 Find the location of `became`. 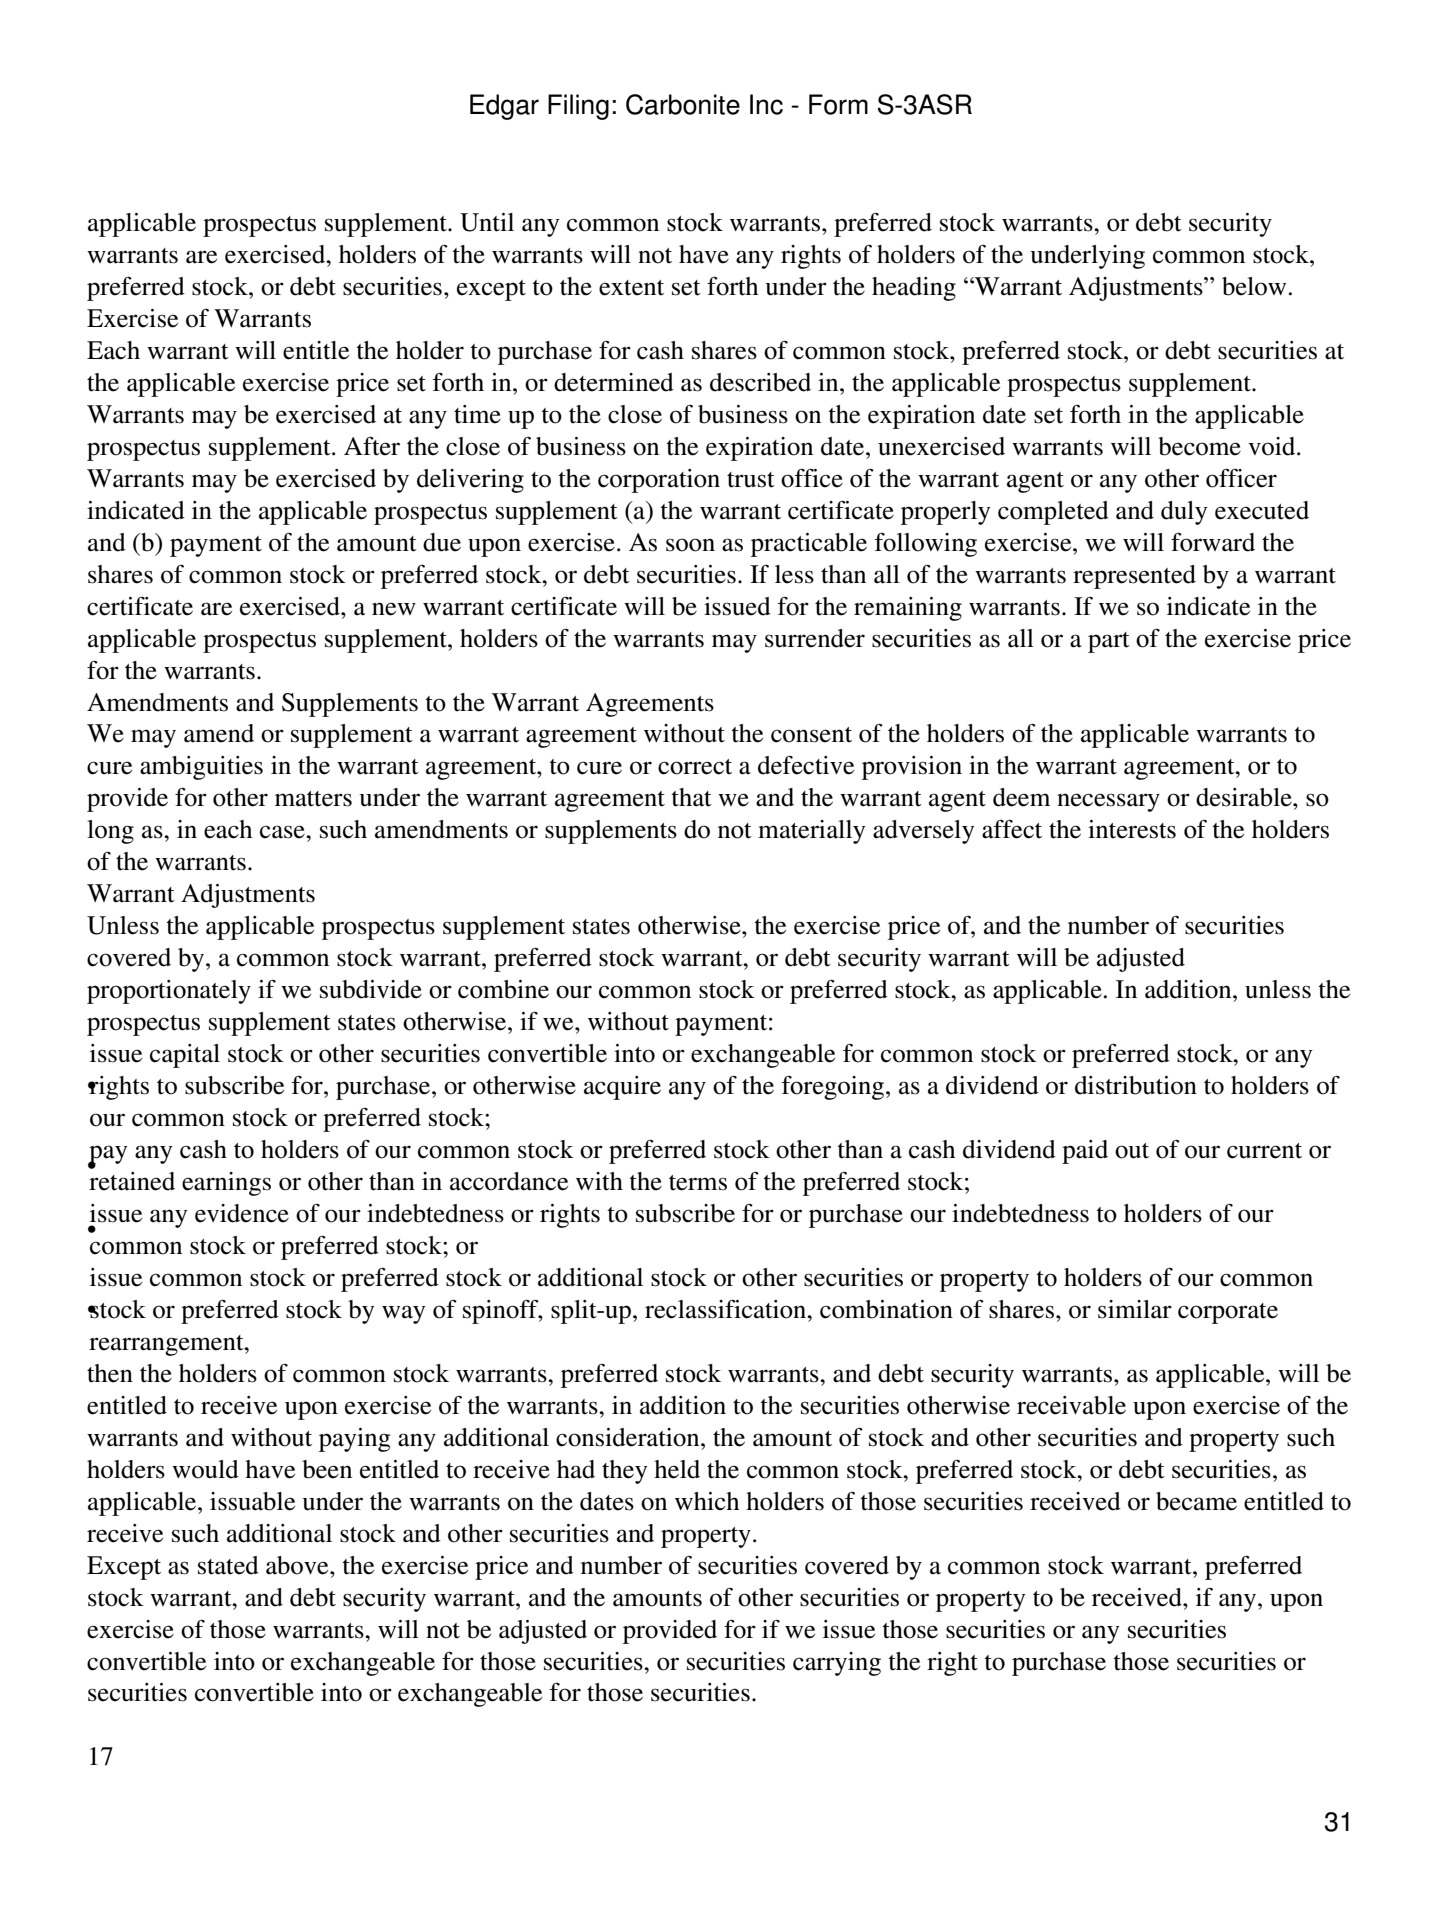

became is located at coordinates (1196, 1501).
